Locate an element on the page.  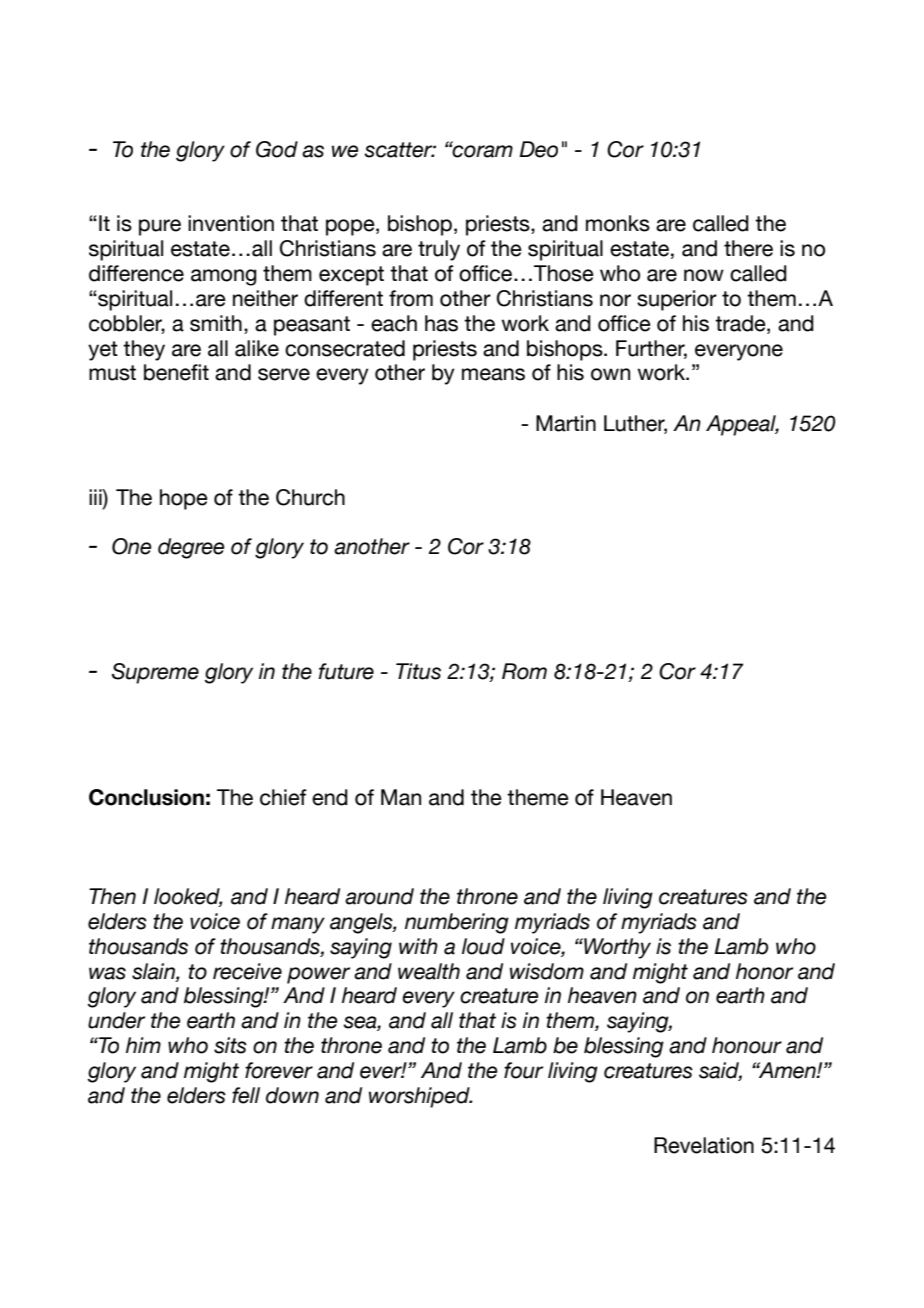
monks is located at coordinates (618, 223).
